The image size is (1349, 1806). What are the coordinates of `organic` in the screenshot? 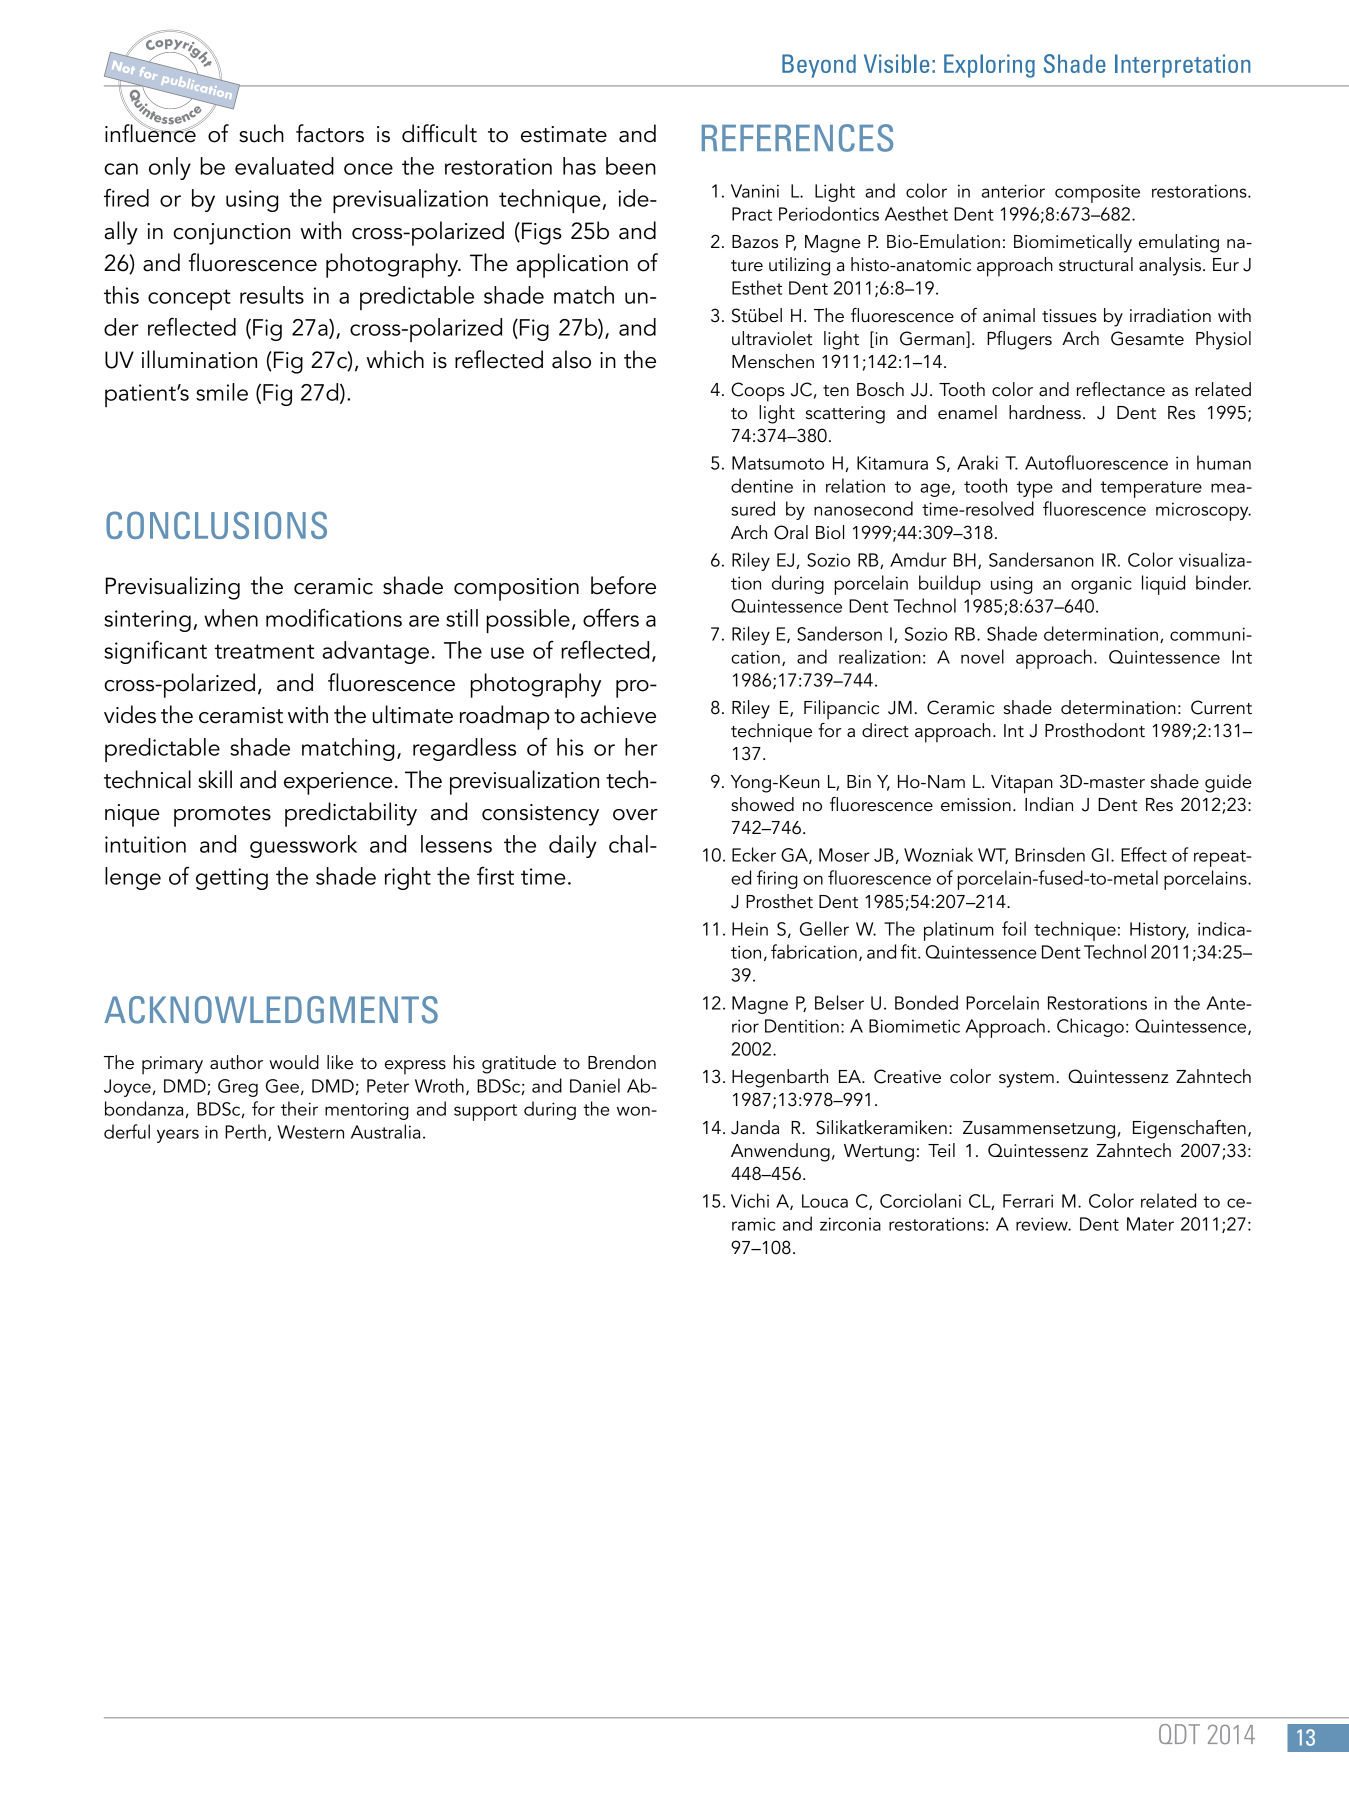 It's located at (1101, 585).
